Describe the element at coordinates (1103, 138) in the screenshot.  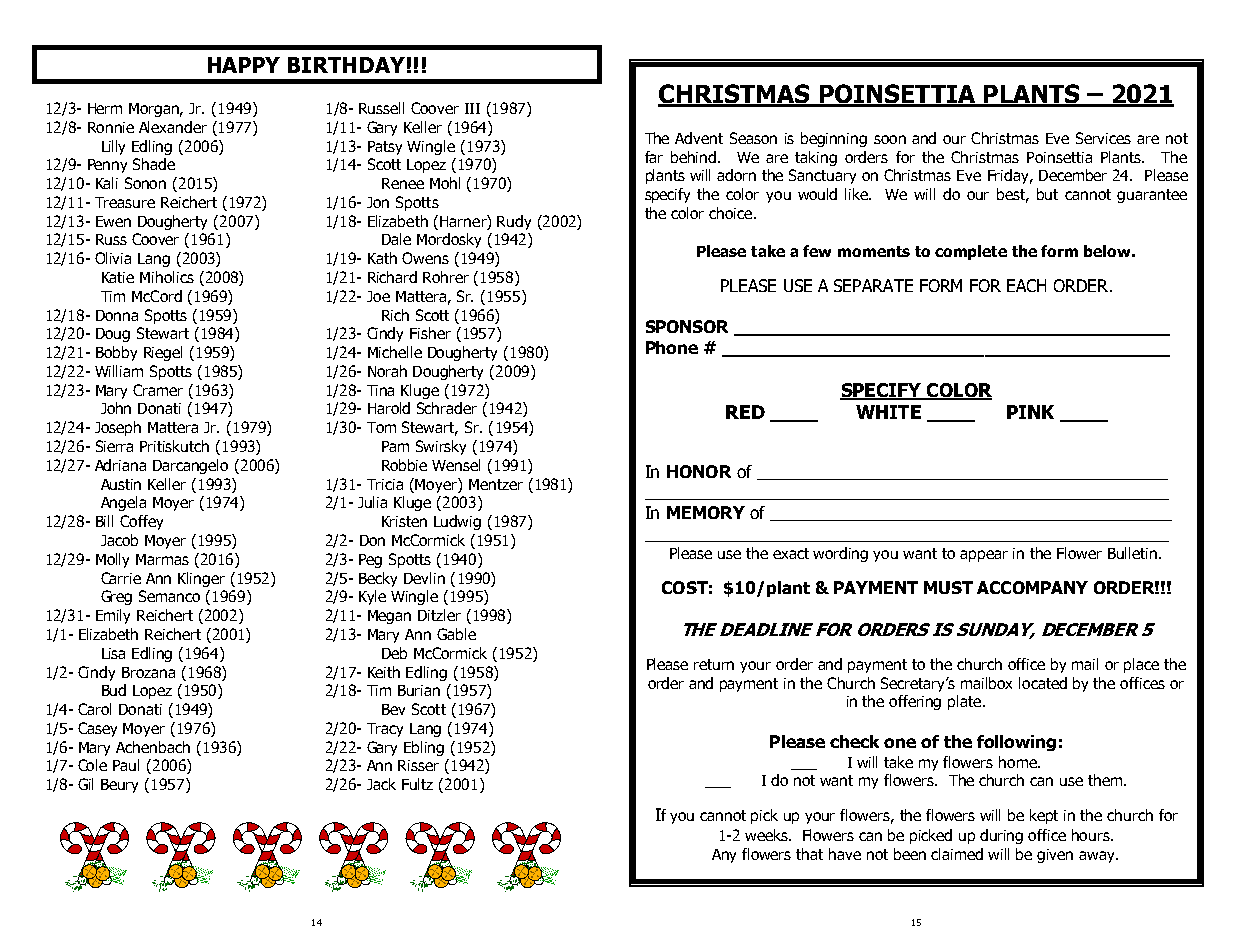
I see `Services` at that location.
